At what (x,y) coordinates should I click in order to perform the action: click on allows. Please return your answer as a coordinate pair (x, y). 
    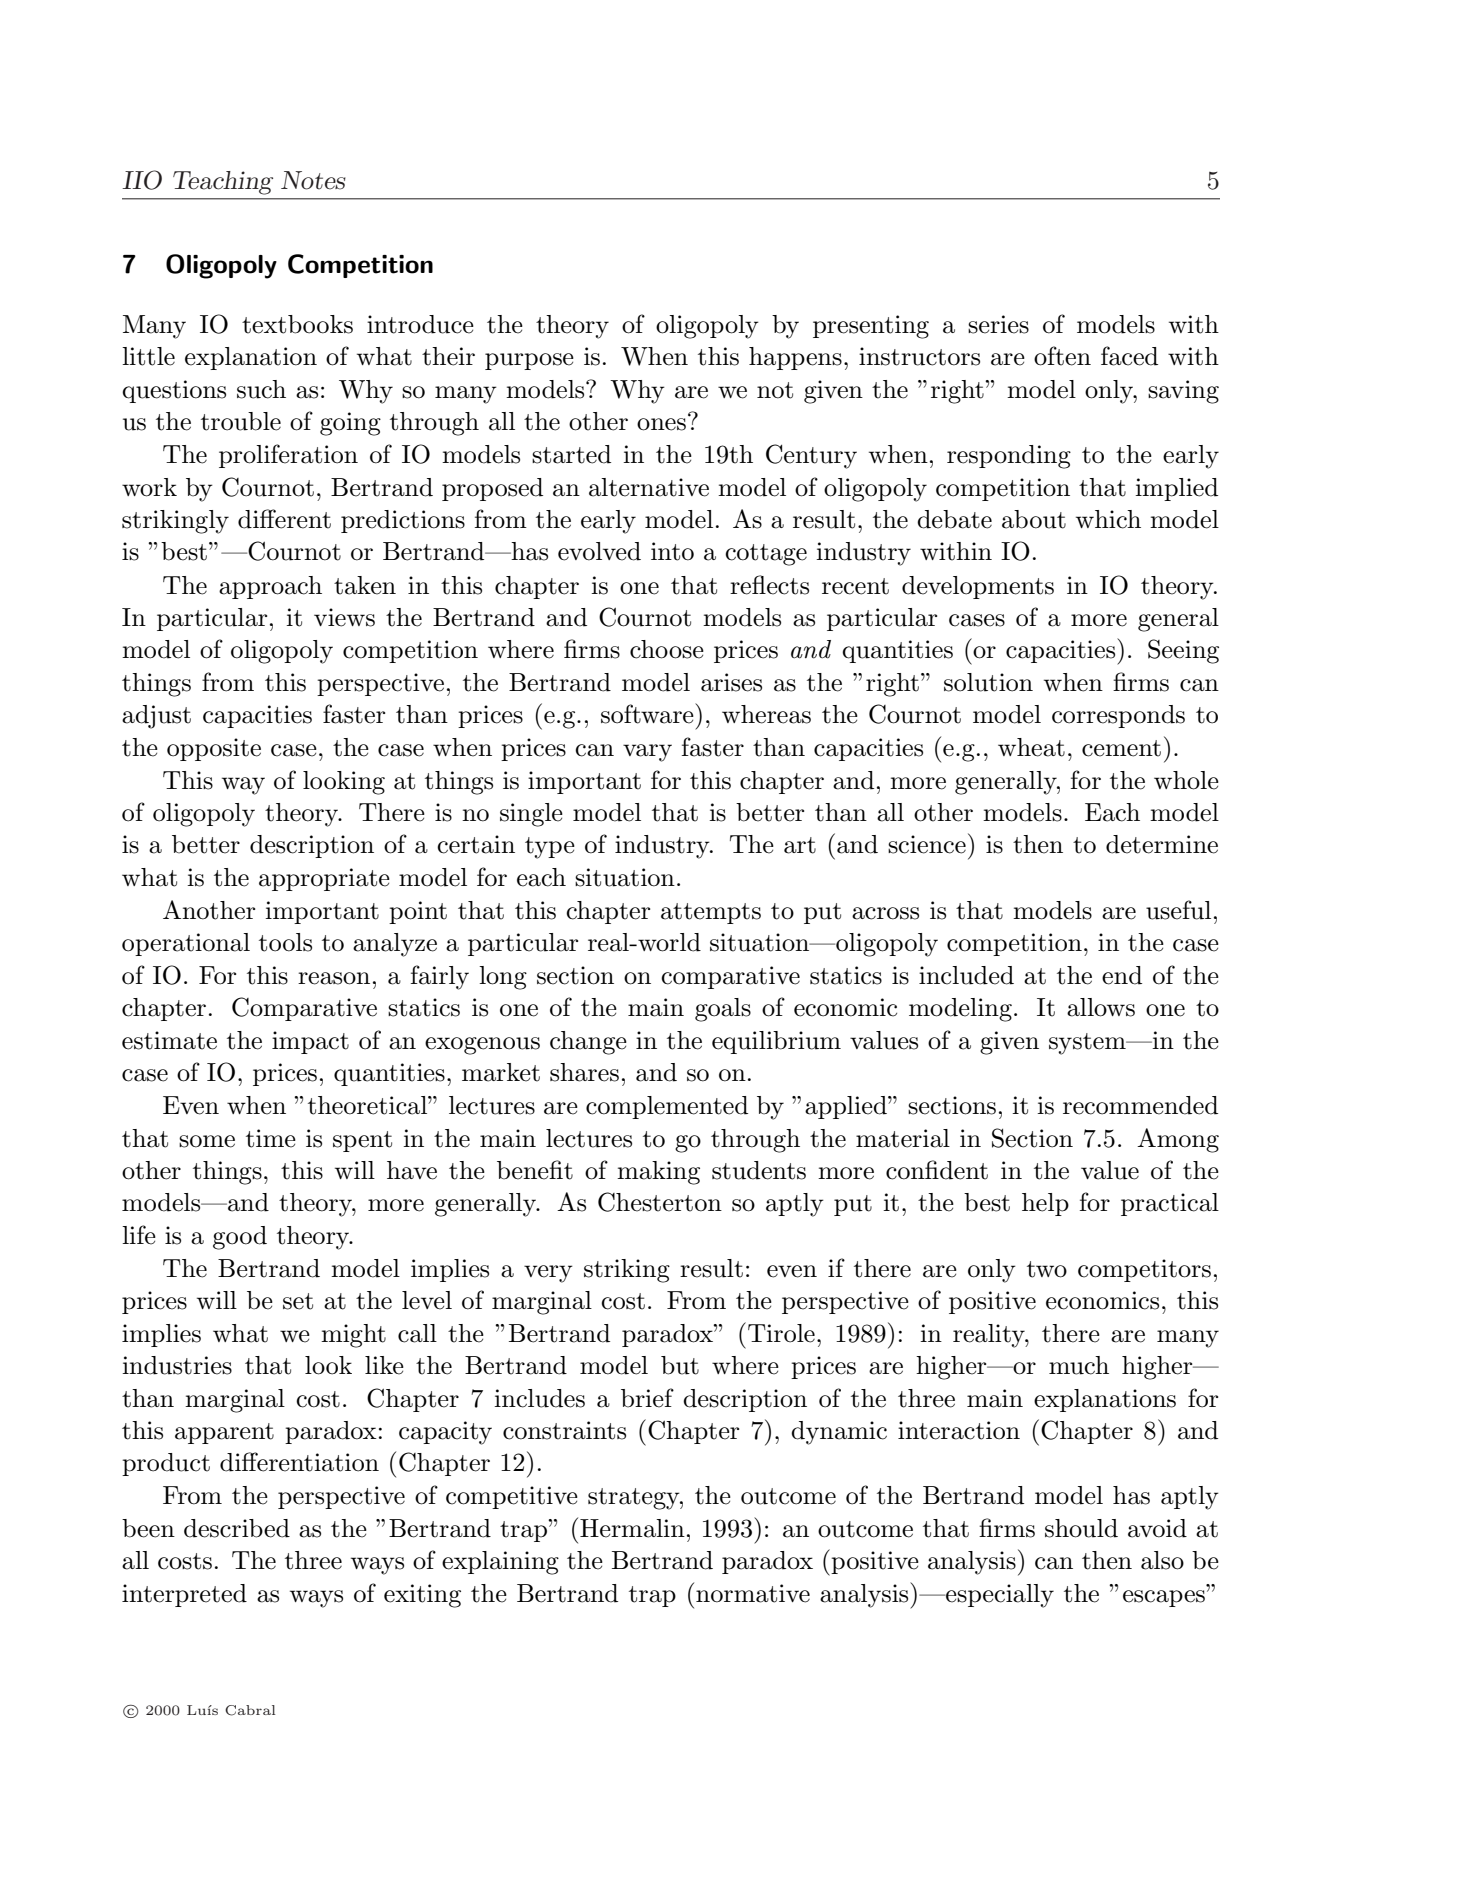
    Looking at the image, I should click on (1101, 1007).
